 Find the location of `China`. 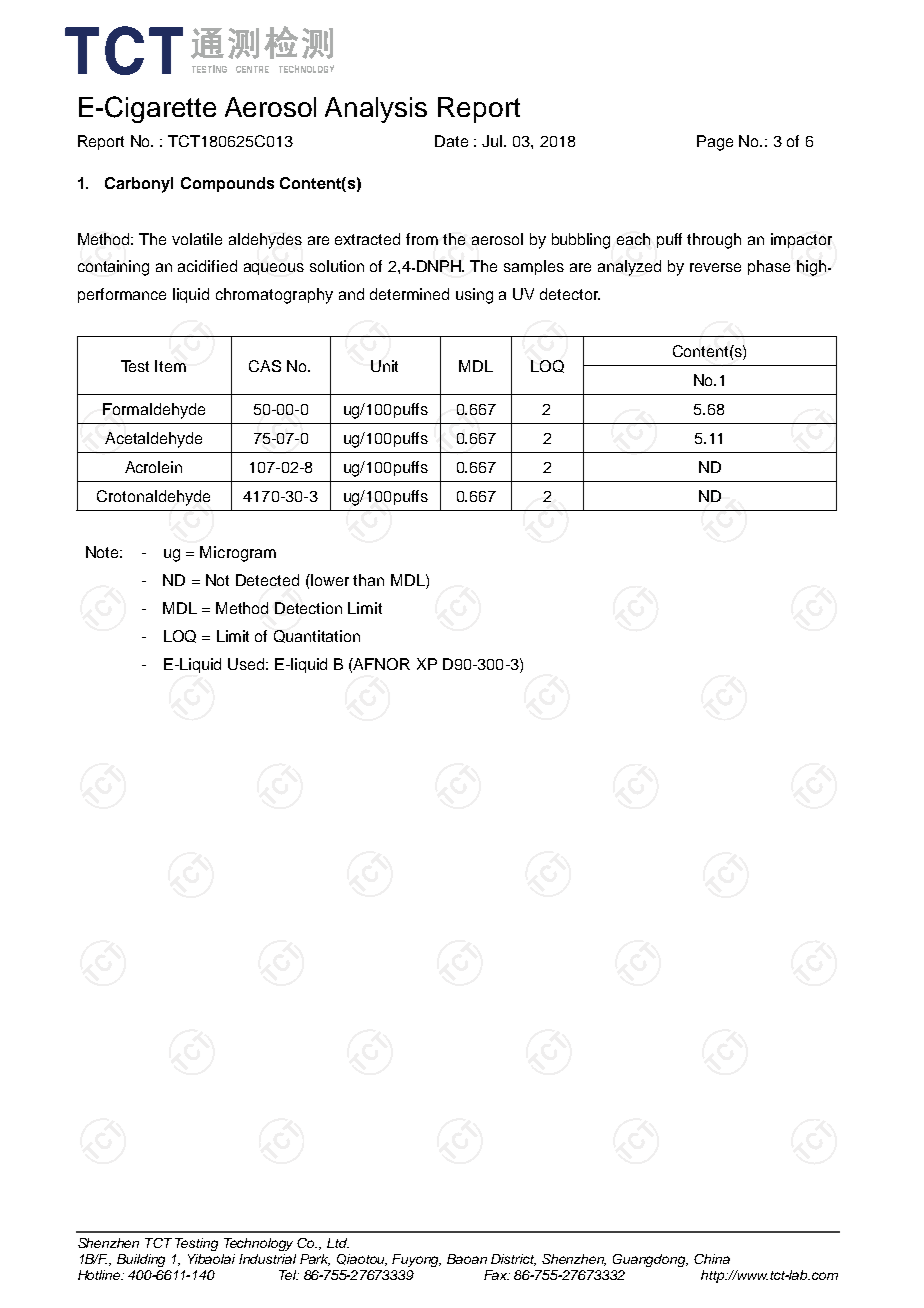

China is located at coordinates (712, 1259).
